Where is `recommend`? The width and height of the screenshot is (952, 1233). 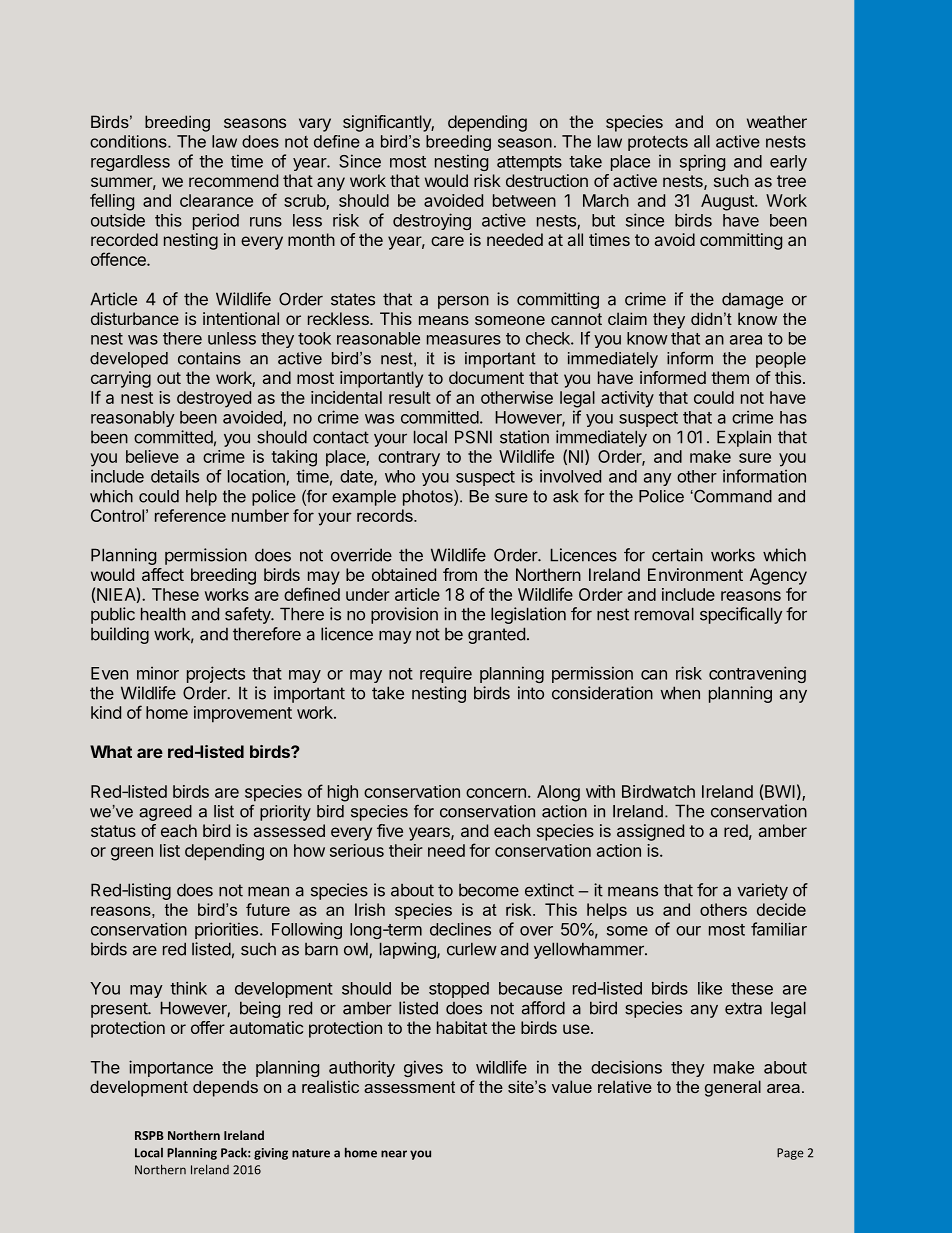
recommend is located at coordinates (233, 180).
